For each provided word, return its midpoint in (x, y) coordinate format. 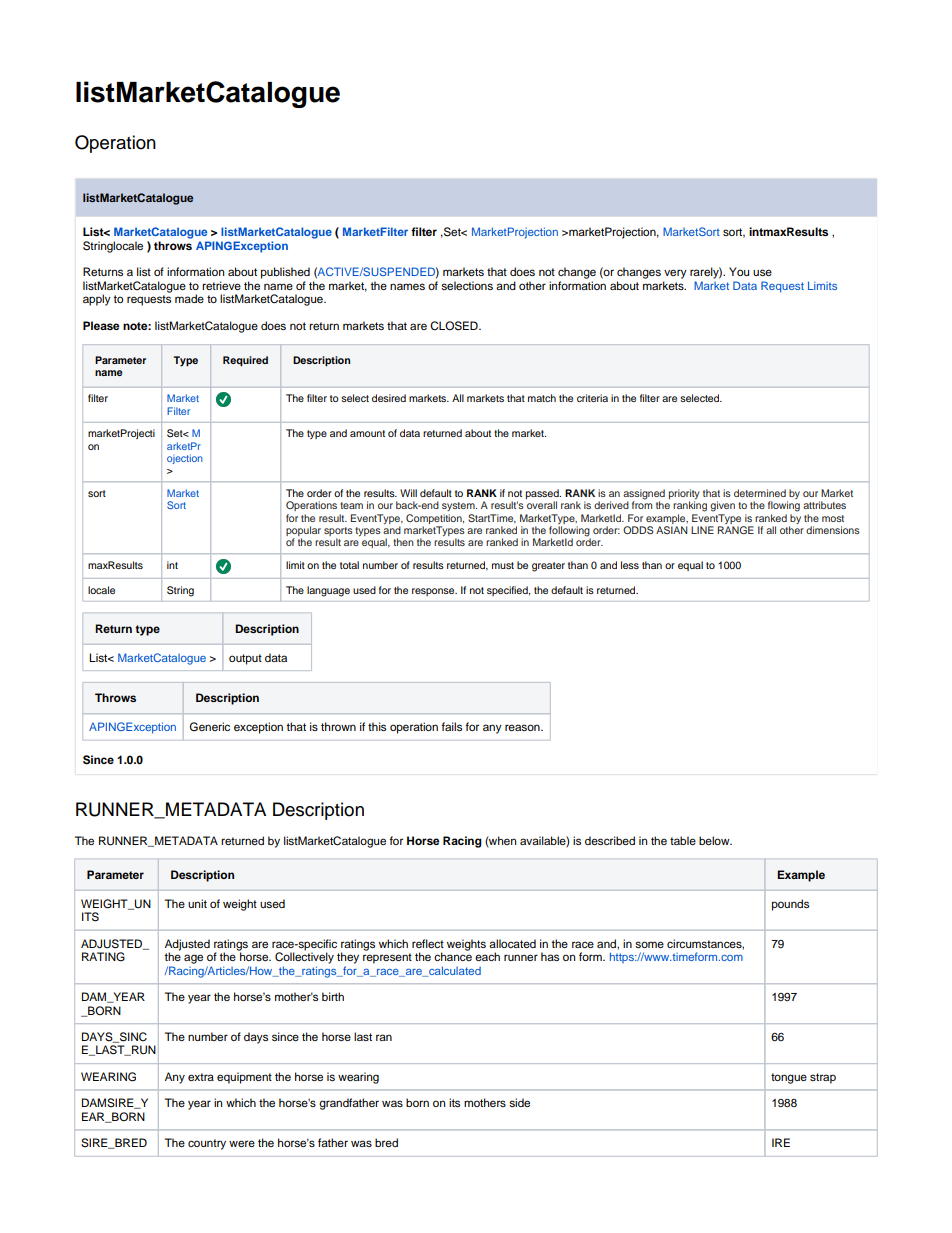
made (189, 298)
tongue (789, 1078)
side (519, 1102)
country (207, 1144)
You (739, 271)
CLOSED (455, 326)
